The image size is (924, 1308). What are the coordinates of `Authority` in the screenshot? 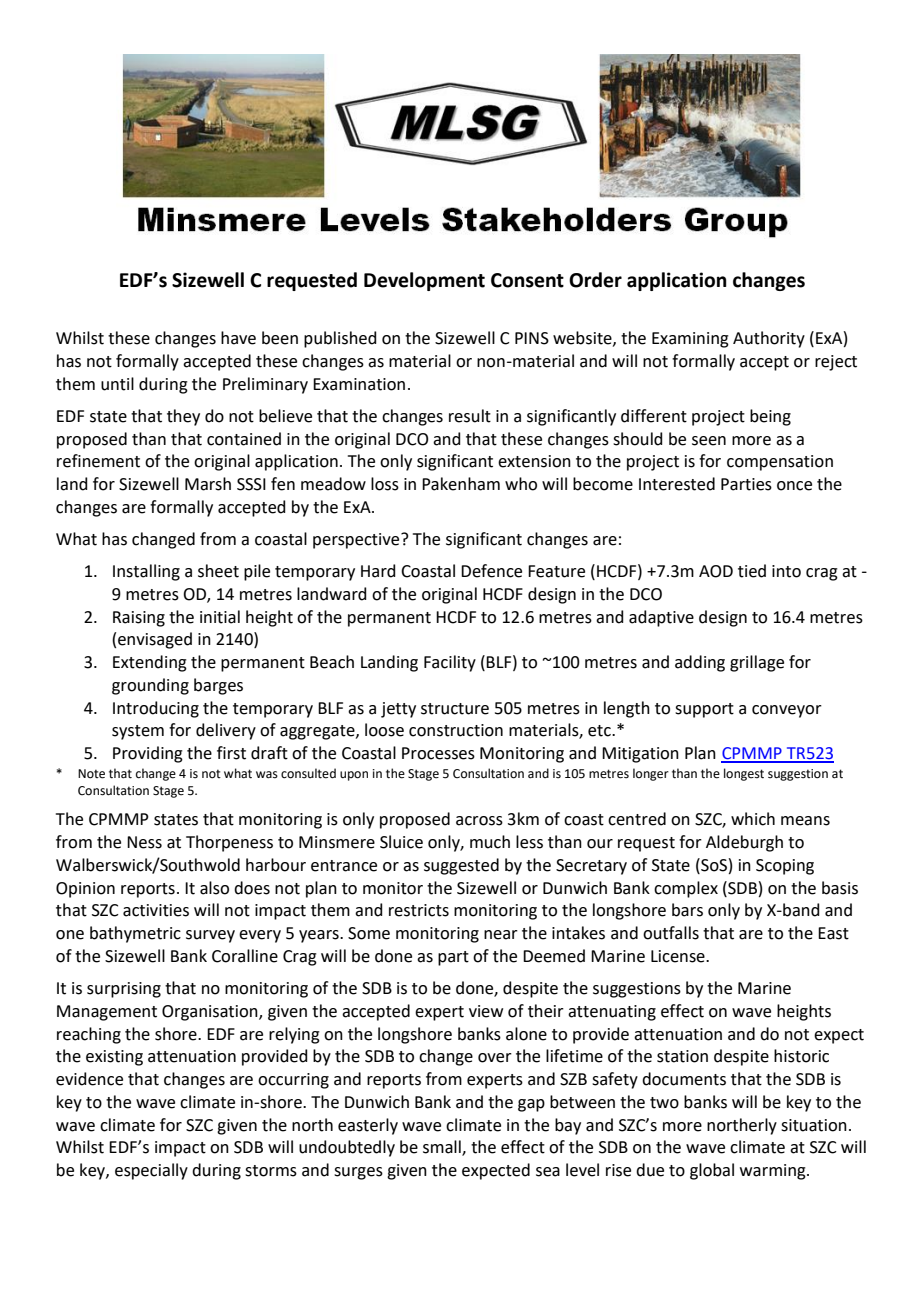 It's located at (769, 339).
